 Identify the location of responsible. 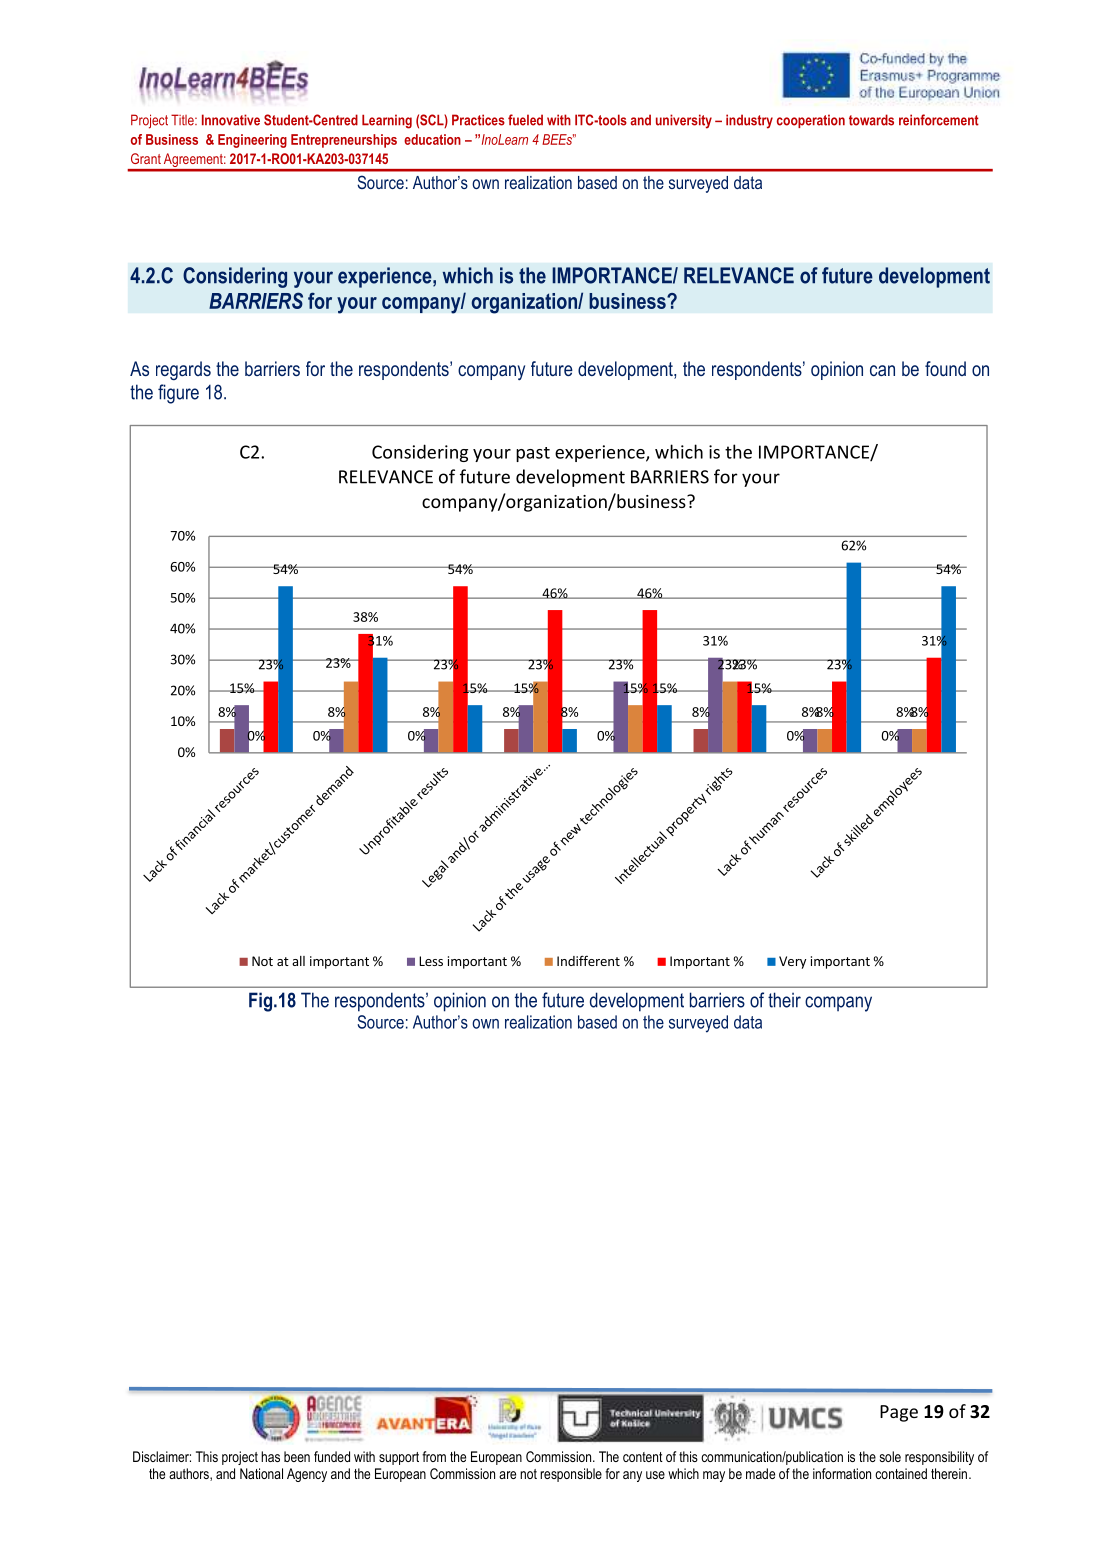
(571, 1475).
